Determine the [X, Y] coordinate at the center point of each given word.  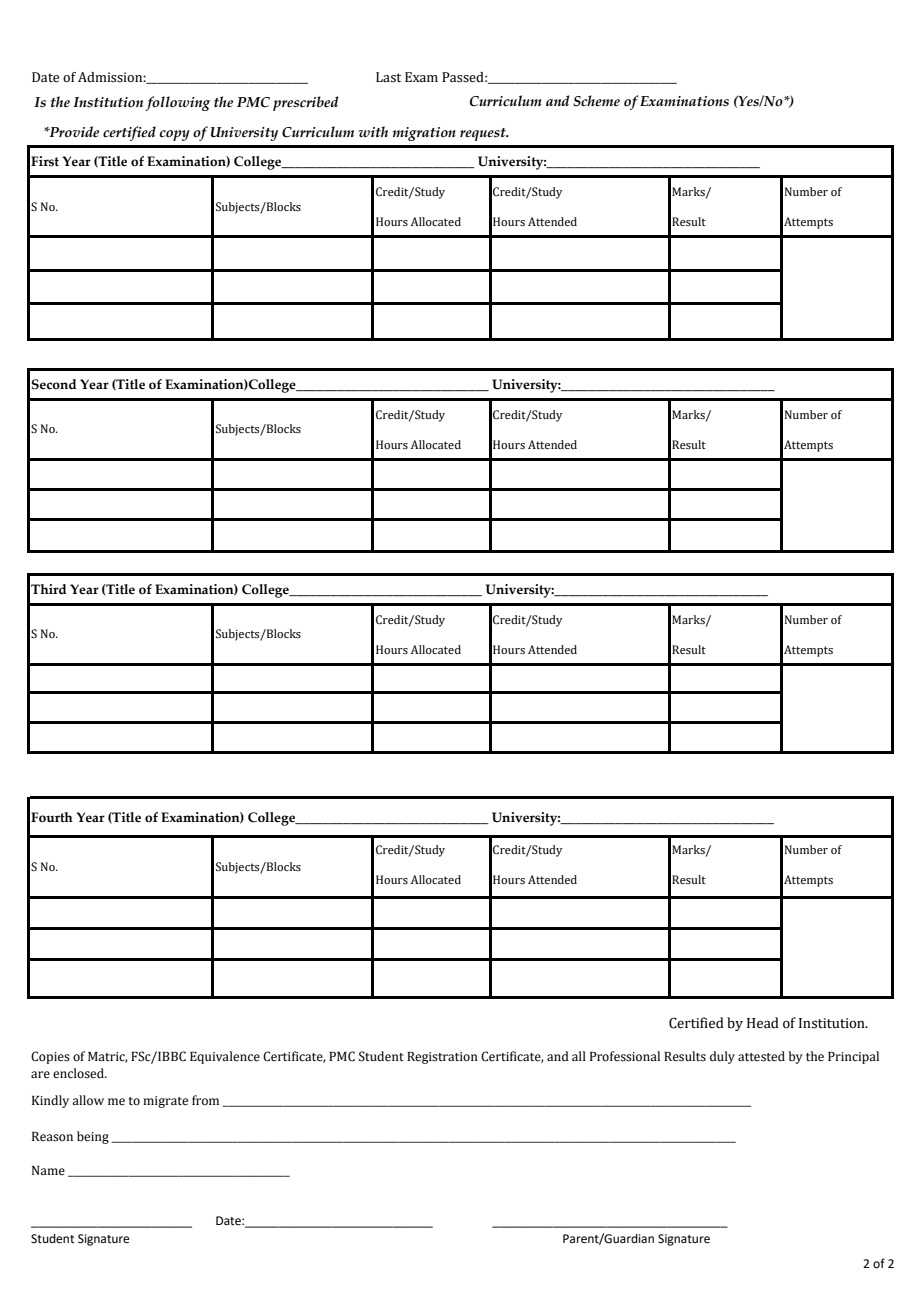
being [93, 1137]
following [177, 103]
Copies [50, 1057]
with [373, 131]
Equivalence [225, 1057]
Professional [625, 1056]
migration [424, 134]
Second [54, 384]
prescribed [305, 103]
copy [175, 135]
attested [761, 1056]
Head [763, 1023]
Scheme [596, 101]
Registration [442, 1058]
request [484, 134]
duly [722, 1057]
